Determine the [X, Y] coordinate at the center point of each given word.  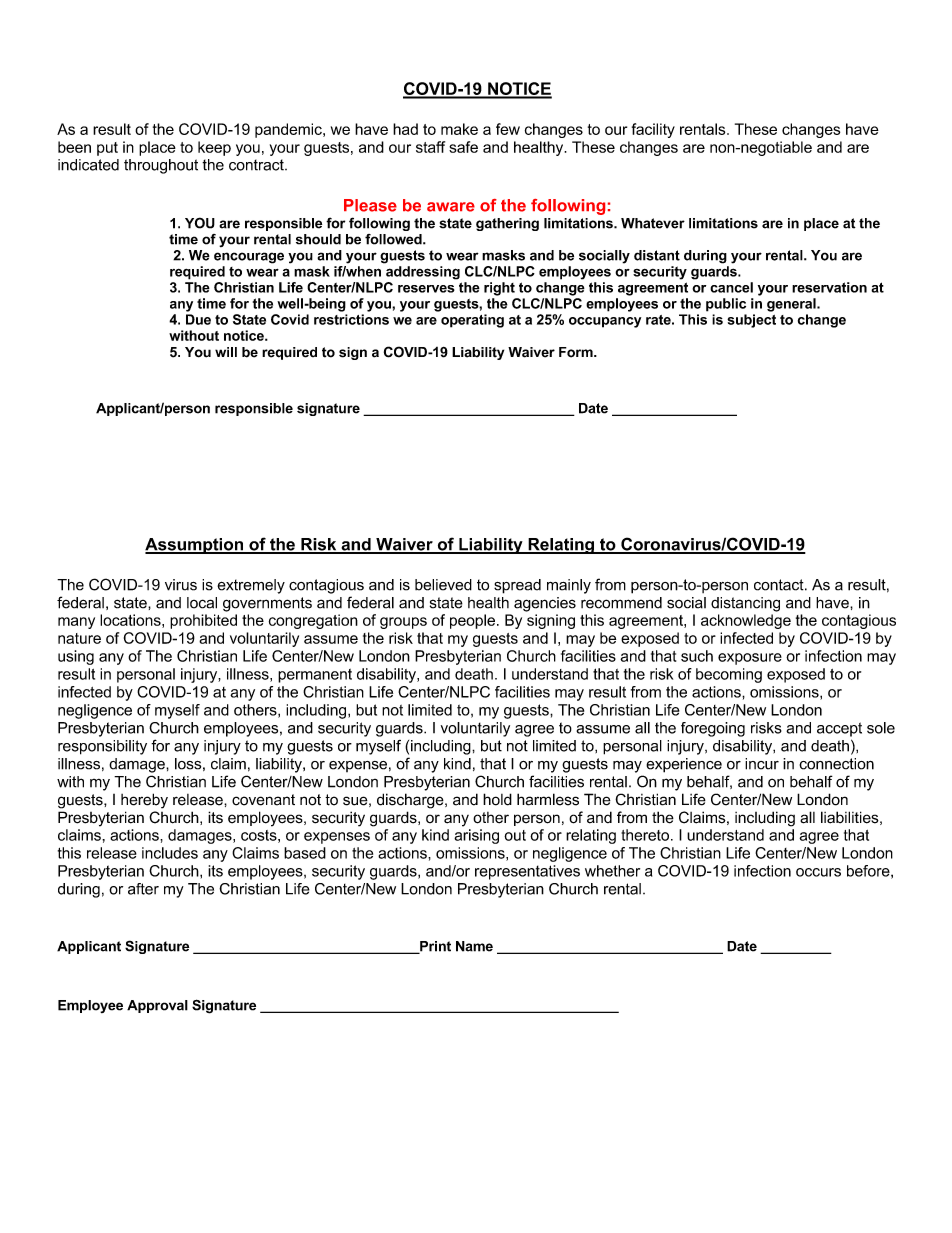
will [226, 352]
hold [497, 799]
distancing [745, 604]
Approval [157, 1006]
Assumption [195, 546]
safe [463, 147]
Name [474, 946]
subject [751, 321]
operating [472, 321]
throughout [161, 166]
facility [653, 130]
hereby [144, 801]
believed [443, 585]
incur [762, 764]
